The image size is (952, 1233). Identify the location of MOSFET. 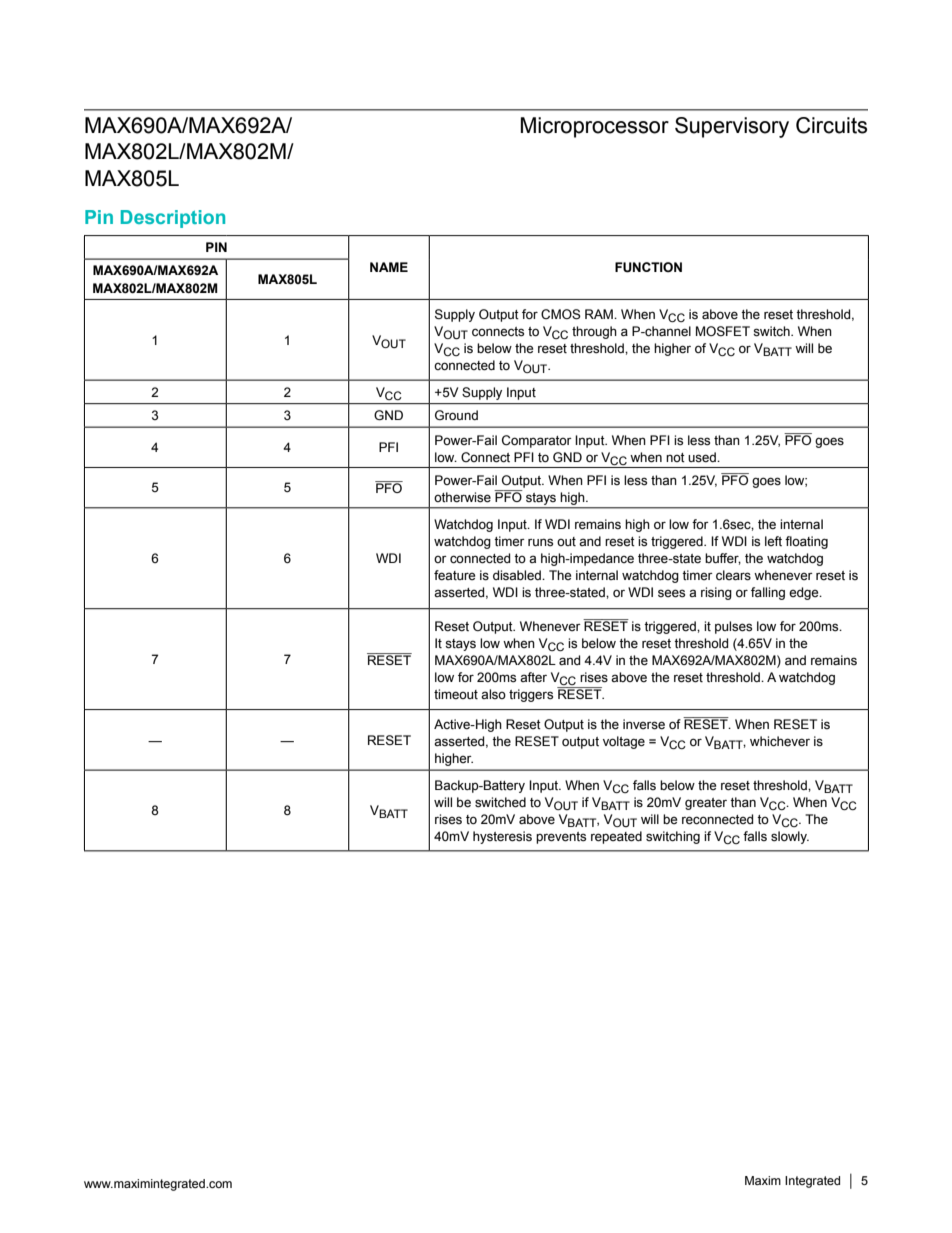
(723, 331).
